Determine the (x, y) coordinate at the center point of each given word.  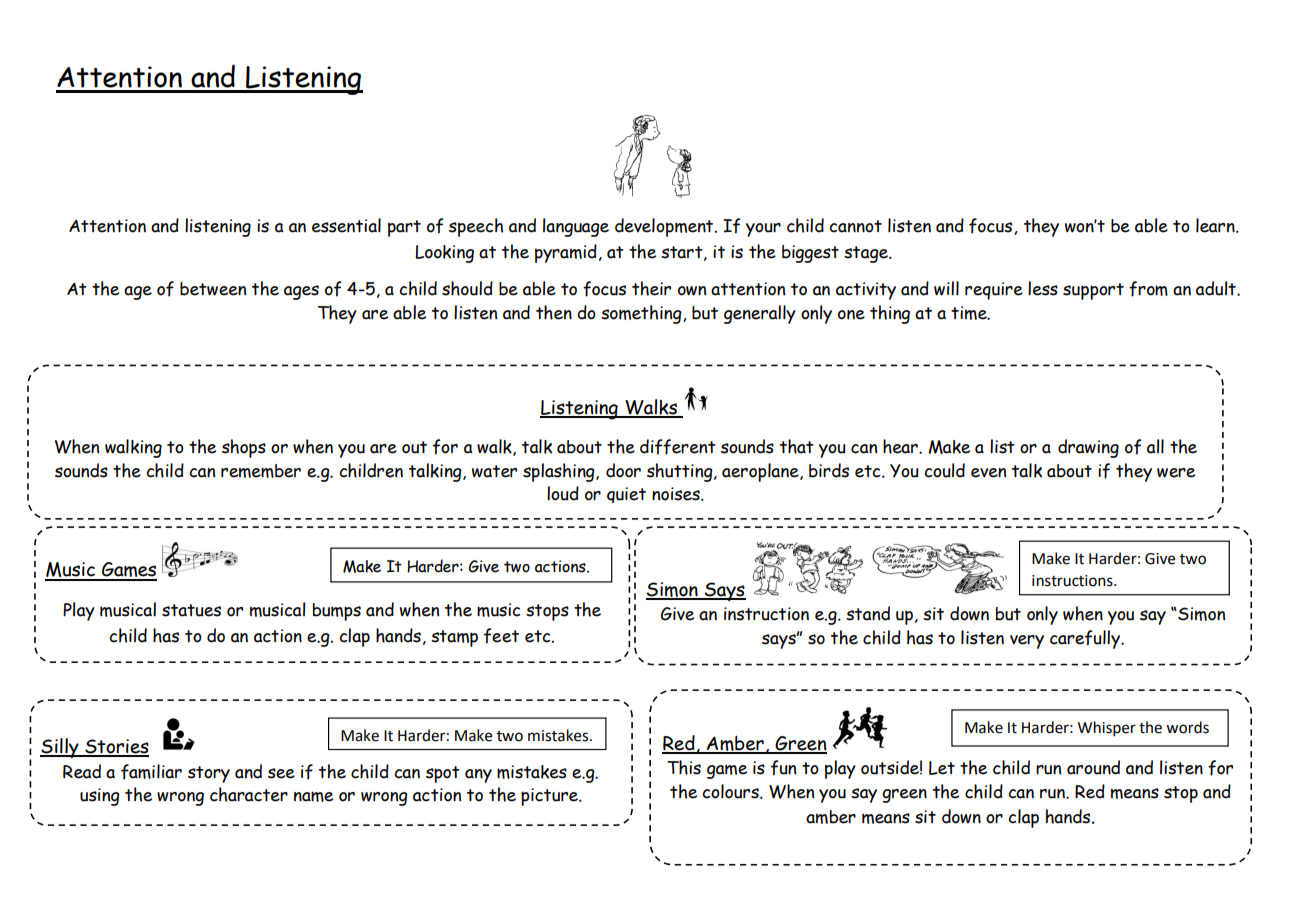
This (684, 767)
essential (346, 225)
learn (1216, 225)
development (665, 227)
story (209, 774)
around (1093, 767)
